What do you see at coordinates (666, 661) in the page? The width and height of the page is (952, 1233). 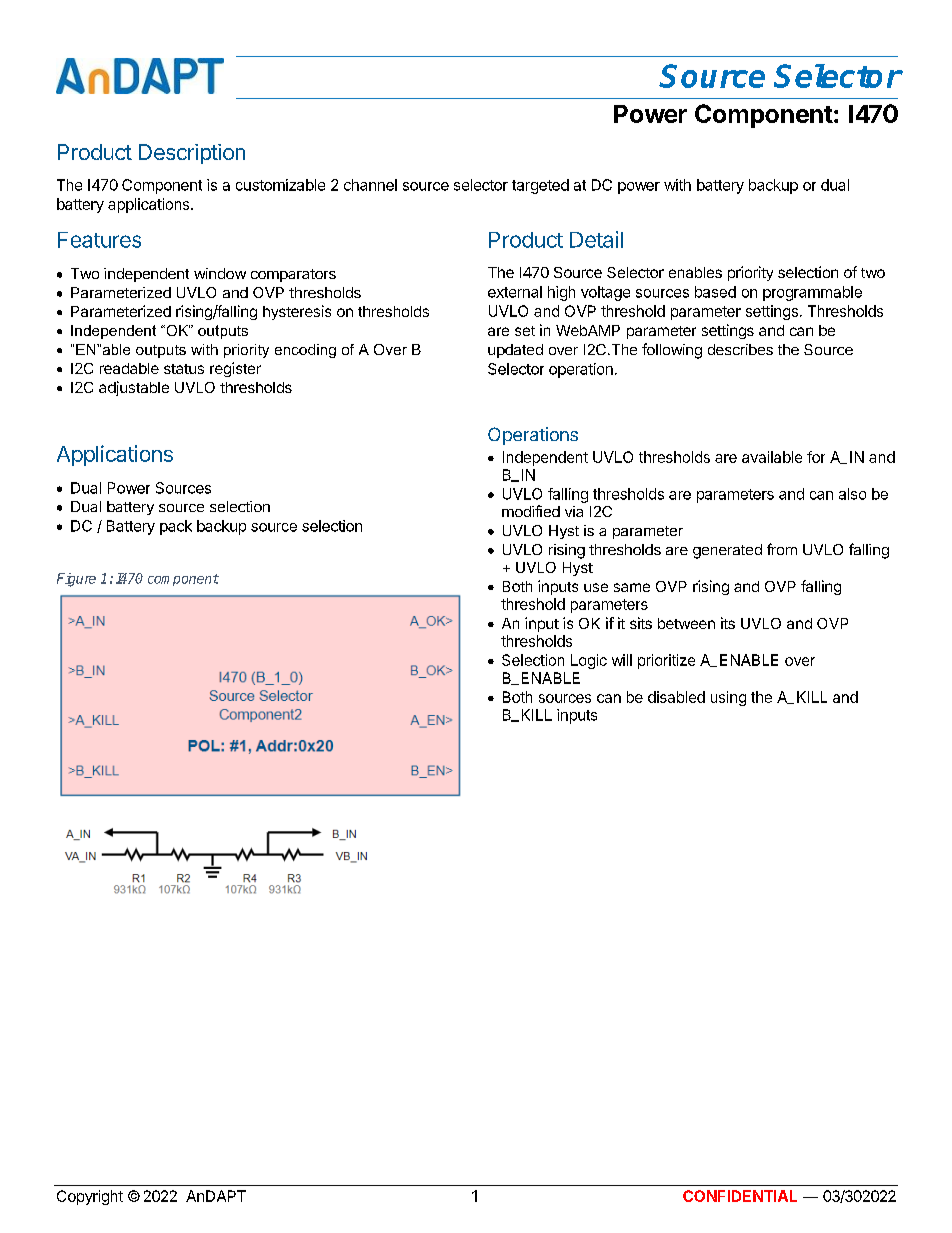 I see `prioritize` at bounding box center [666, 661].
